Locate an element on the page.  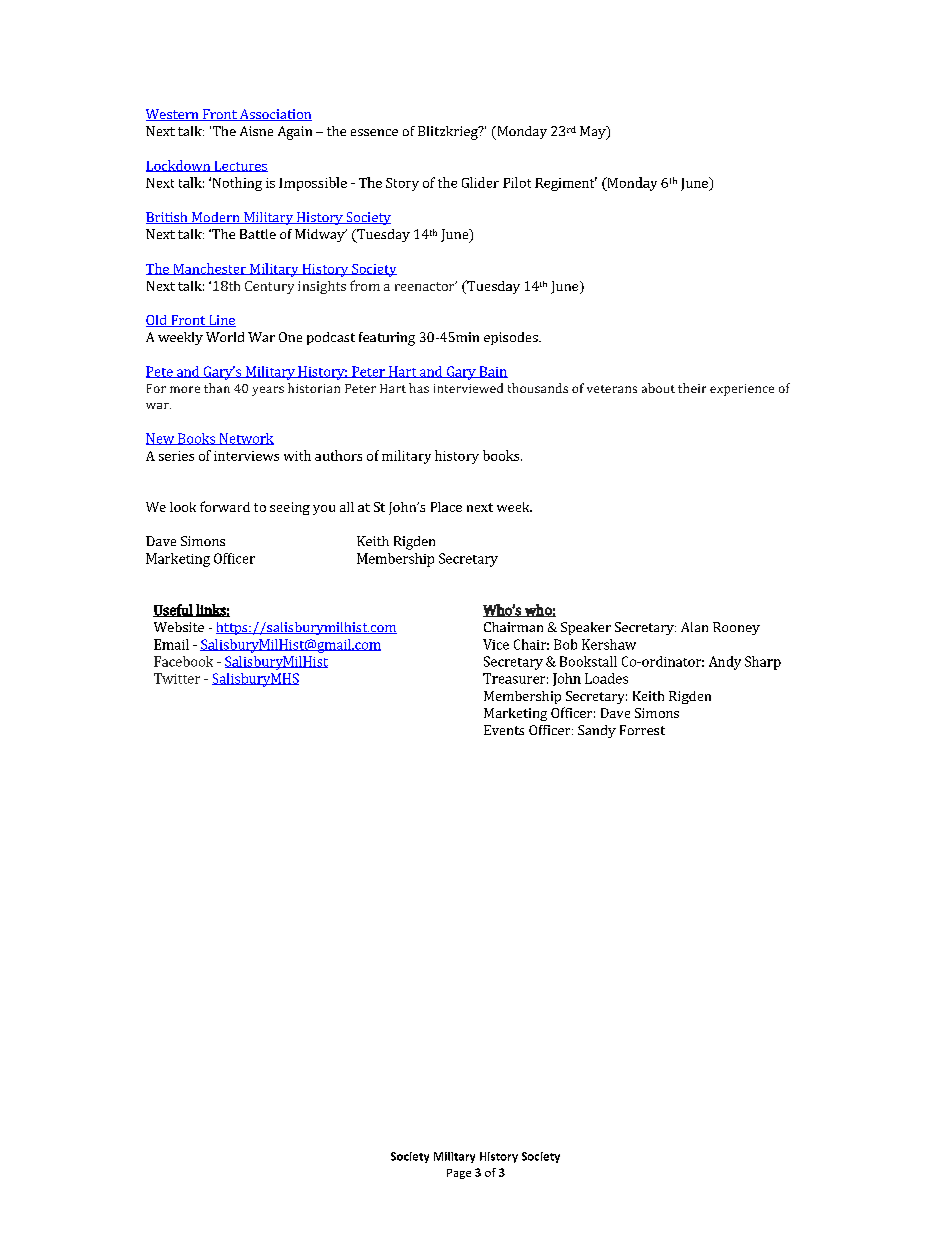
Lectures is located at coordinates (240, 166).
